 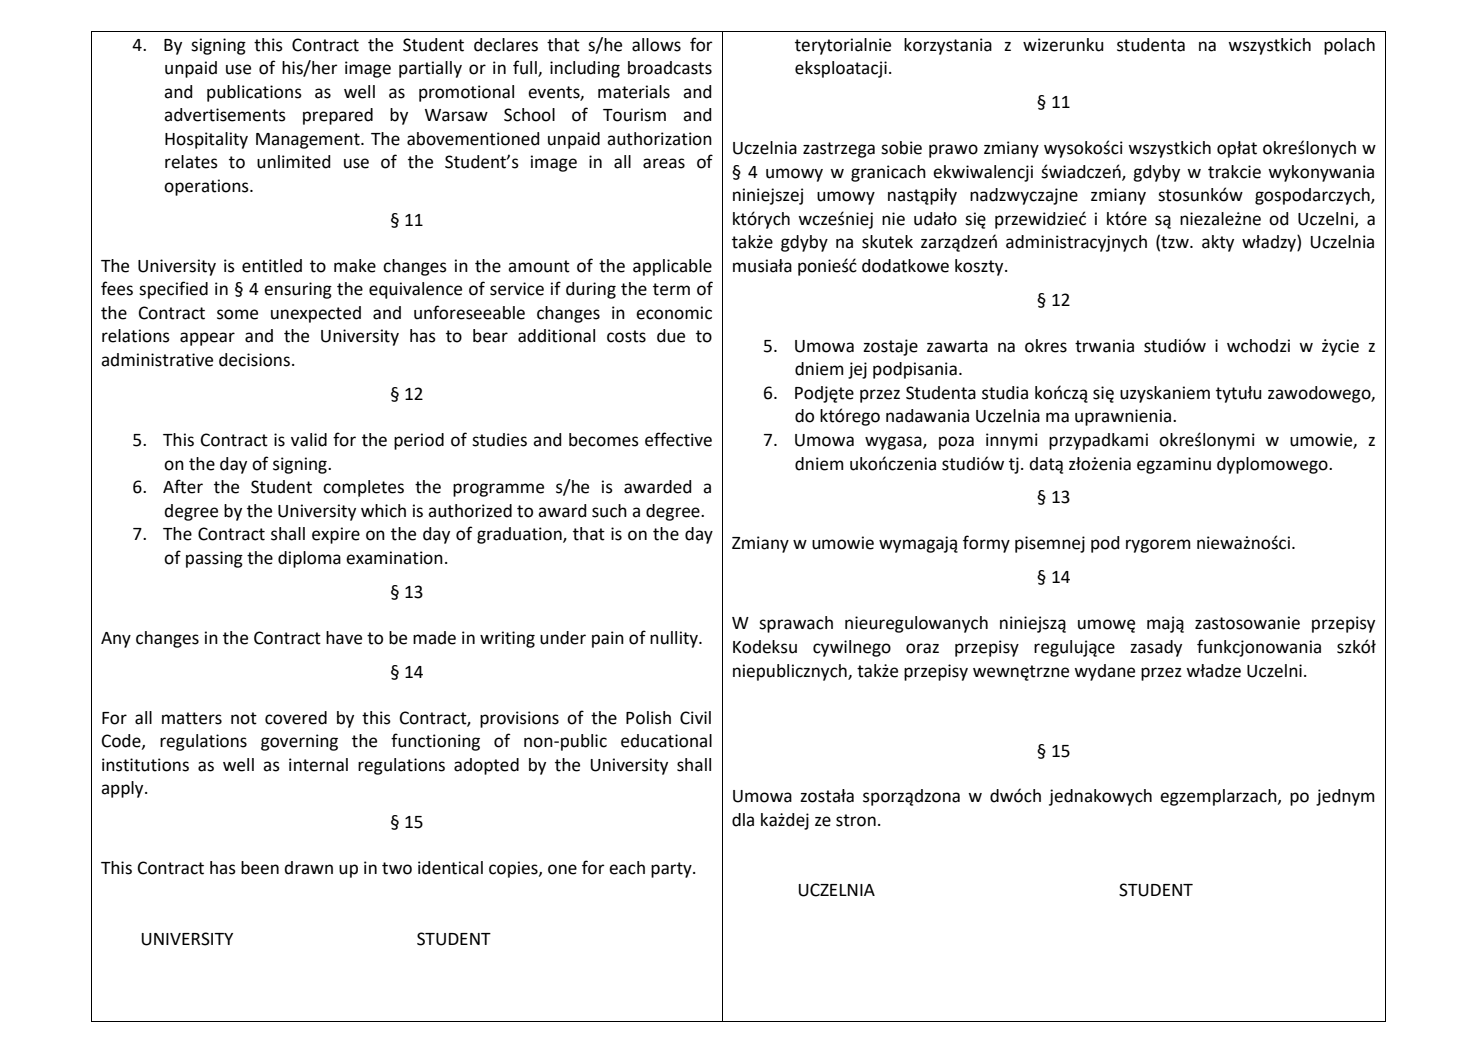 What do you see at coordinates (183, 486) in the screenshot?
I see `After` at bounding box center [183, 486].
